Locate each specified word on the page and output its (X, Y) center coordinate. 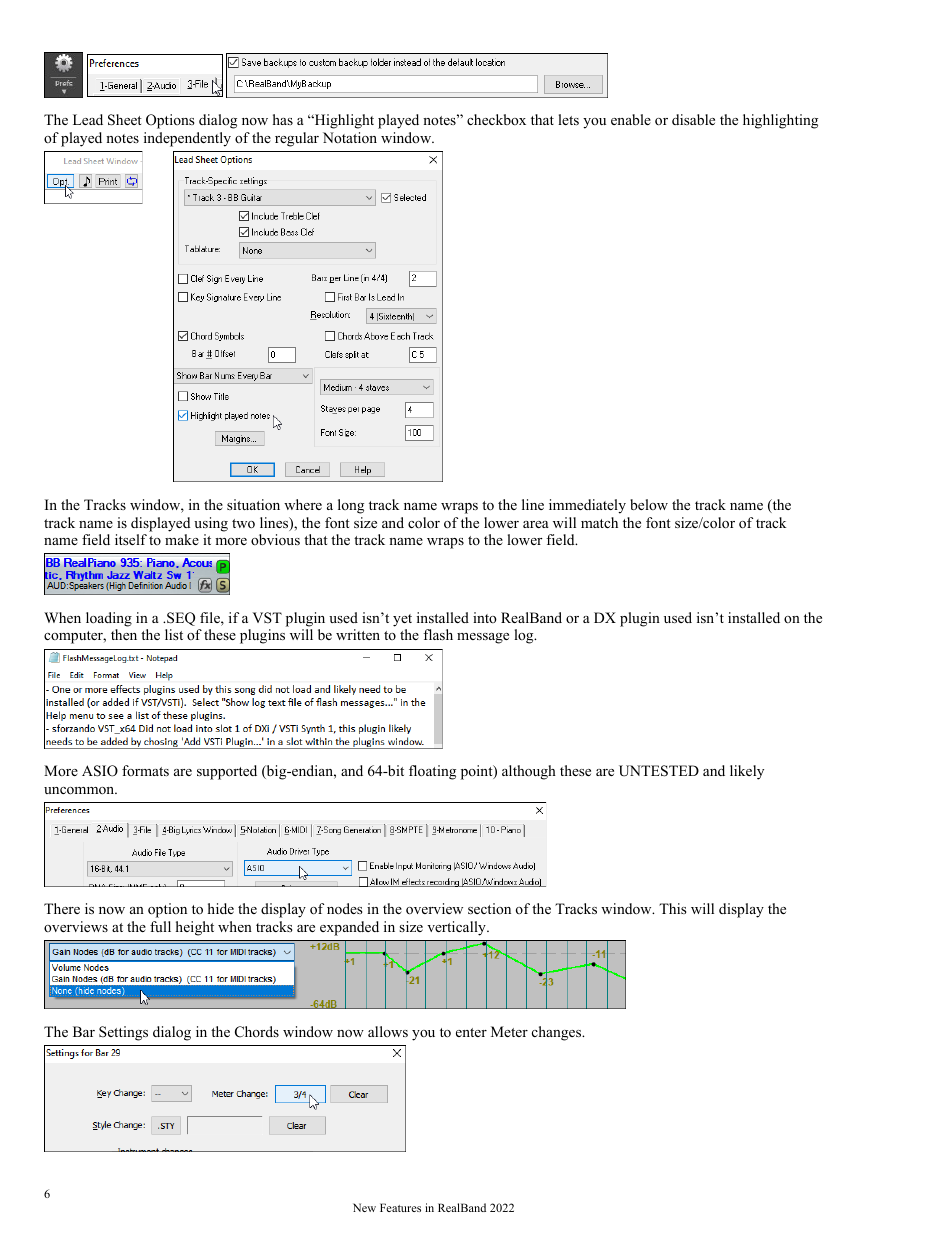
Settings (123, 1033)
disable (693, 119)
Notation (350, 137)
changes (557, 1033)
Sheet (125, 120)
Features (400, 1207)
